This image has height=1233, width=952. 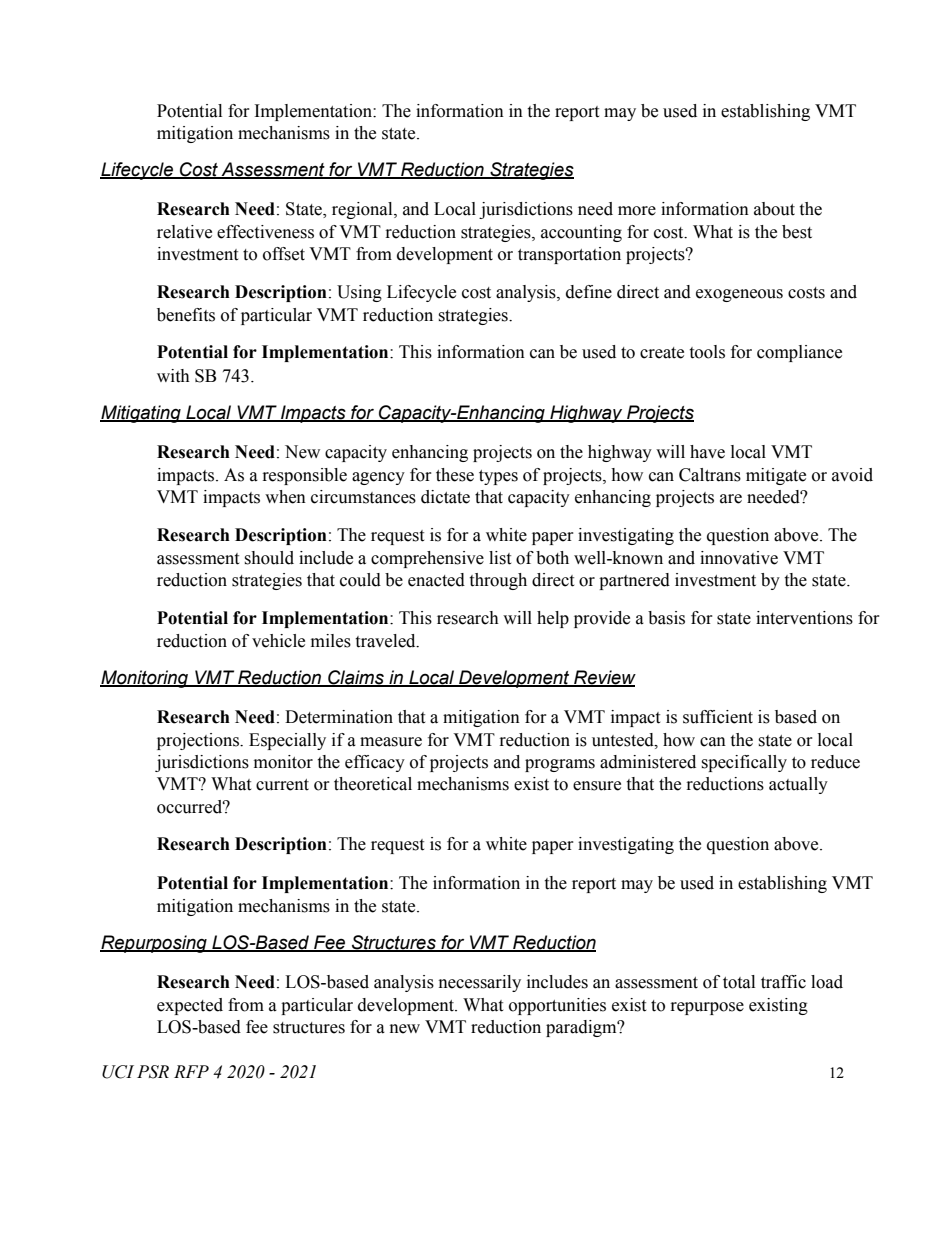 What do you see at coordinates (707, 1008) in the image?
I see `repurpose` at bounding box center [707, 1008].
